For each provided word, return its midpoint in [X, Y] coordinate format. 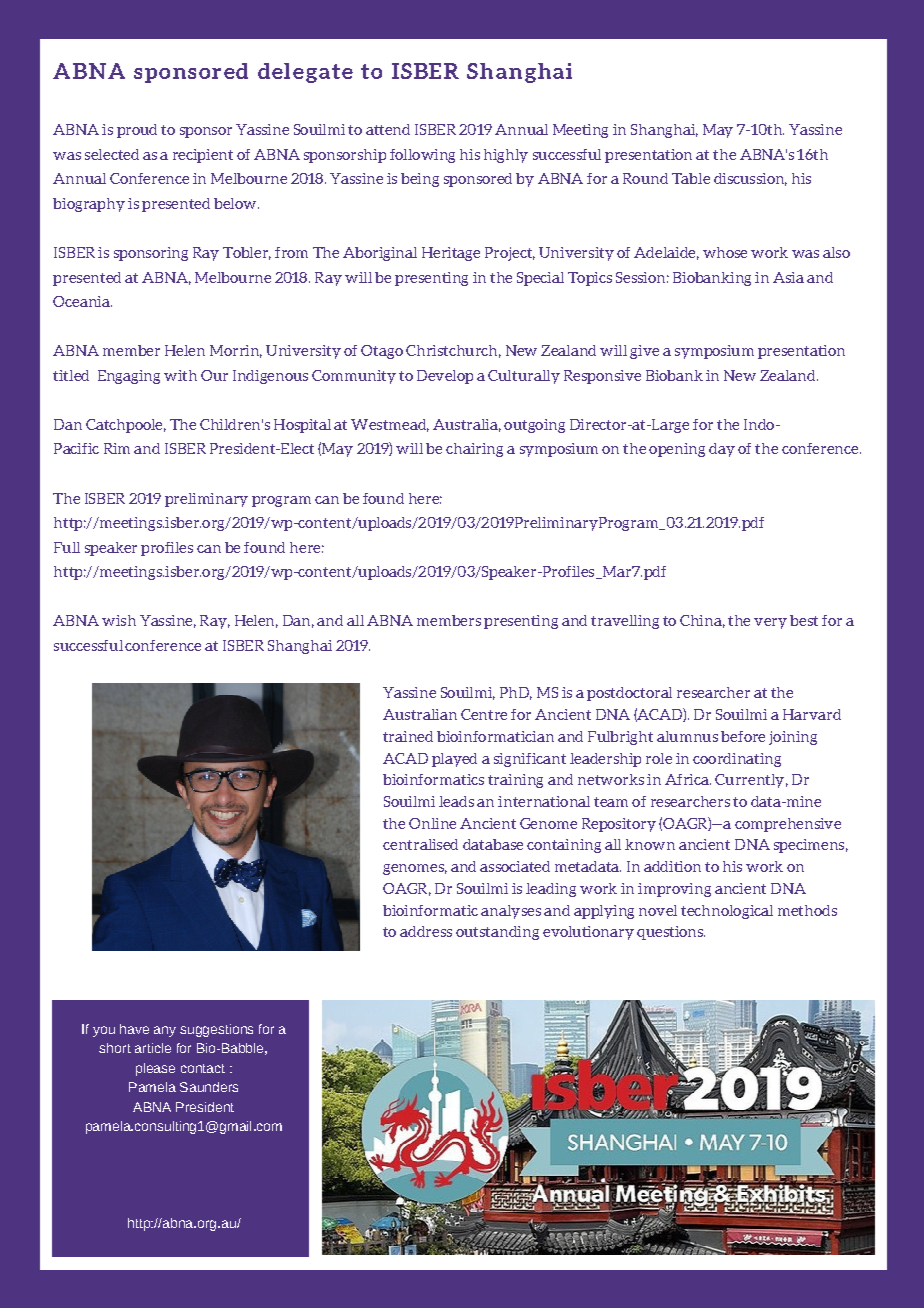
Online [432, 823]
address [426, 931]
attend [388, 129]
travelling [625, 622]
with [180, 375]
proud [137, 131]
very [770, 623]
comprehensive [788, 825]
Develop [445, 377]
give [644, 352]
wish [119, 620]
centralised [420, 844]
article [153, 1048]
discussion [750, 179]
